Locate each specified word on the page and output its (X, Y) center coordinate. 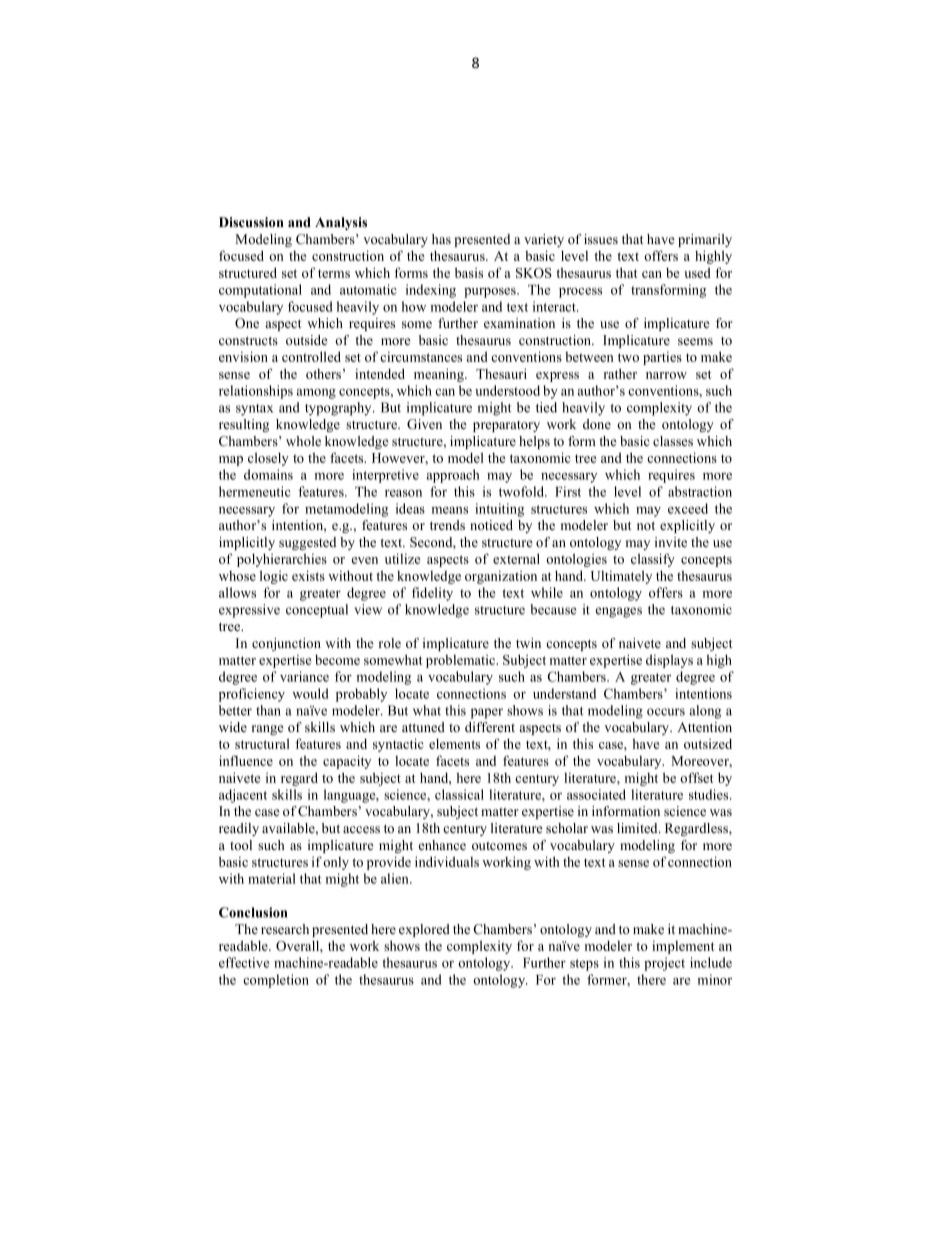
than (268, 710)
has (441, 239)
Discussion (251, 222)
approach (453, 476)
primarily (705, 240)
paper (487, 713)
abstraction (700, 491)
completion (276, 981)
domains (268, 474)
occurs (666, 712)
